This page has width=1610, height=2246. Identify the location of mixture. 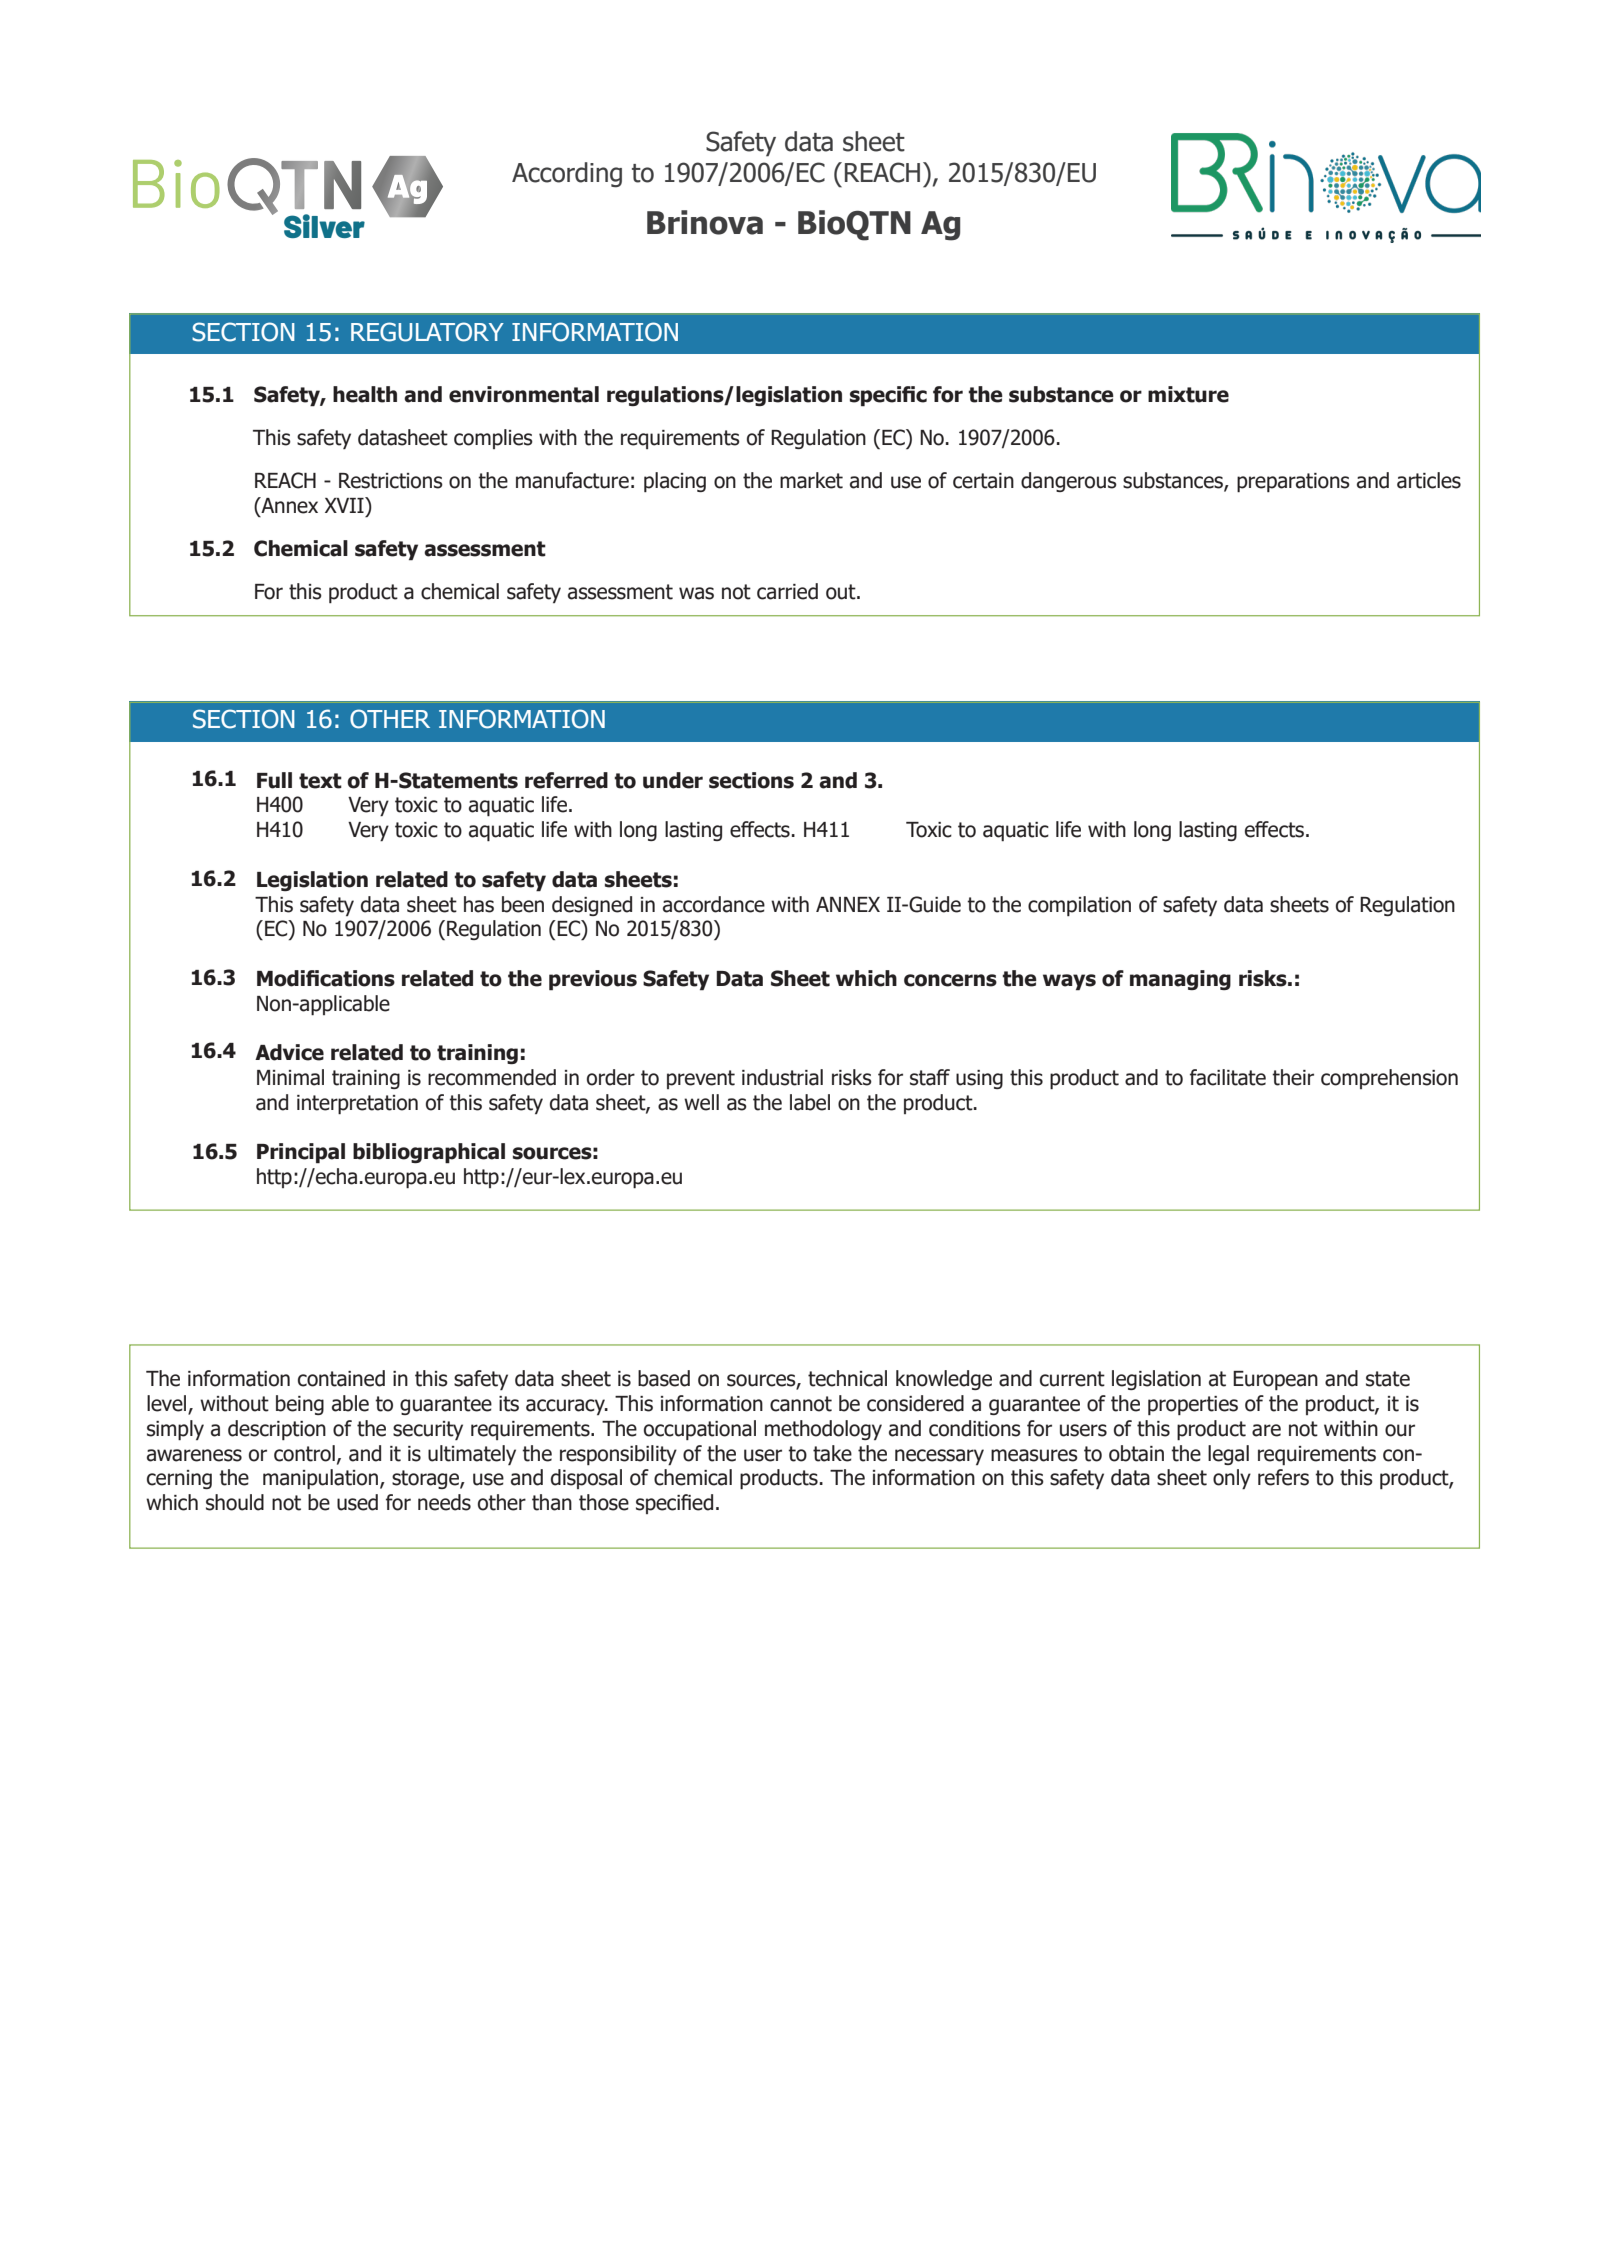
(1188, 394).
